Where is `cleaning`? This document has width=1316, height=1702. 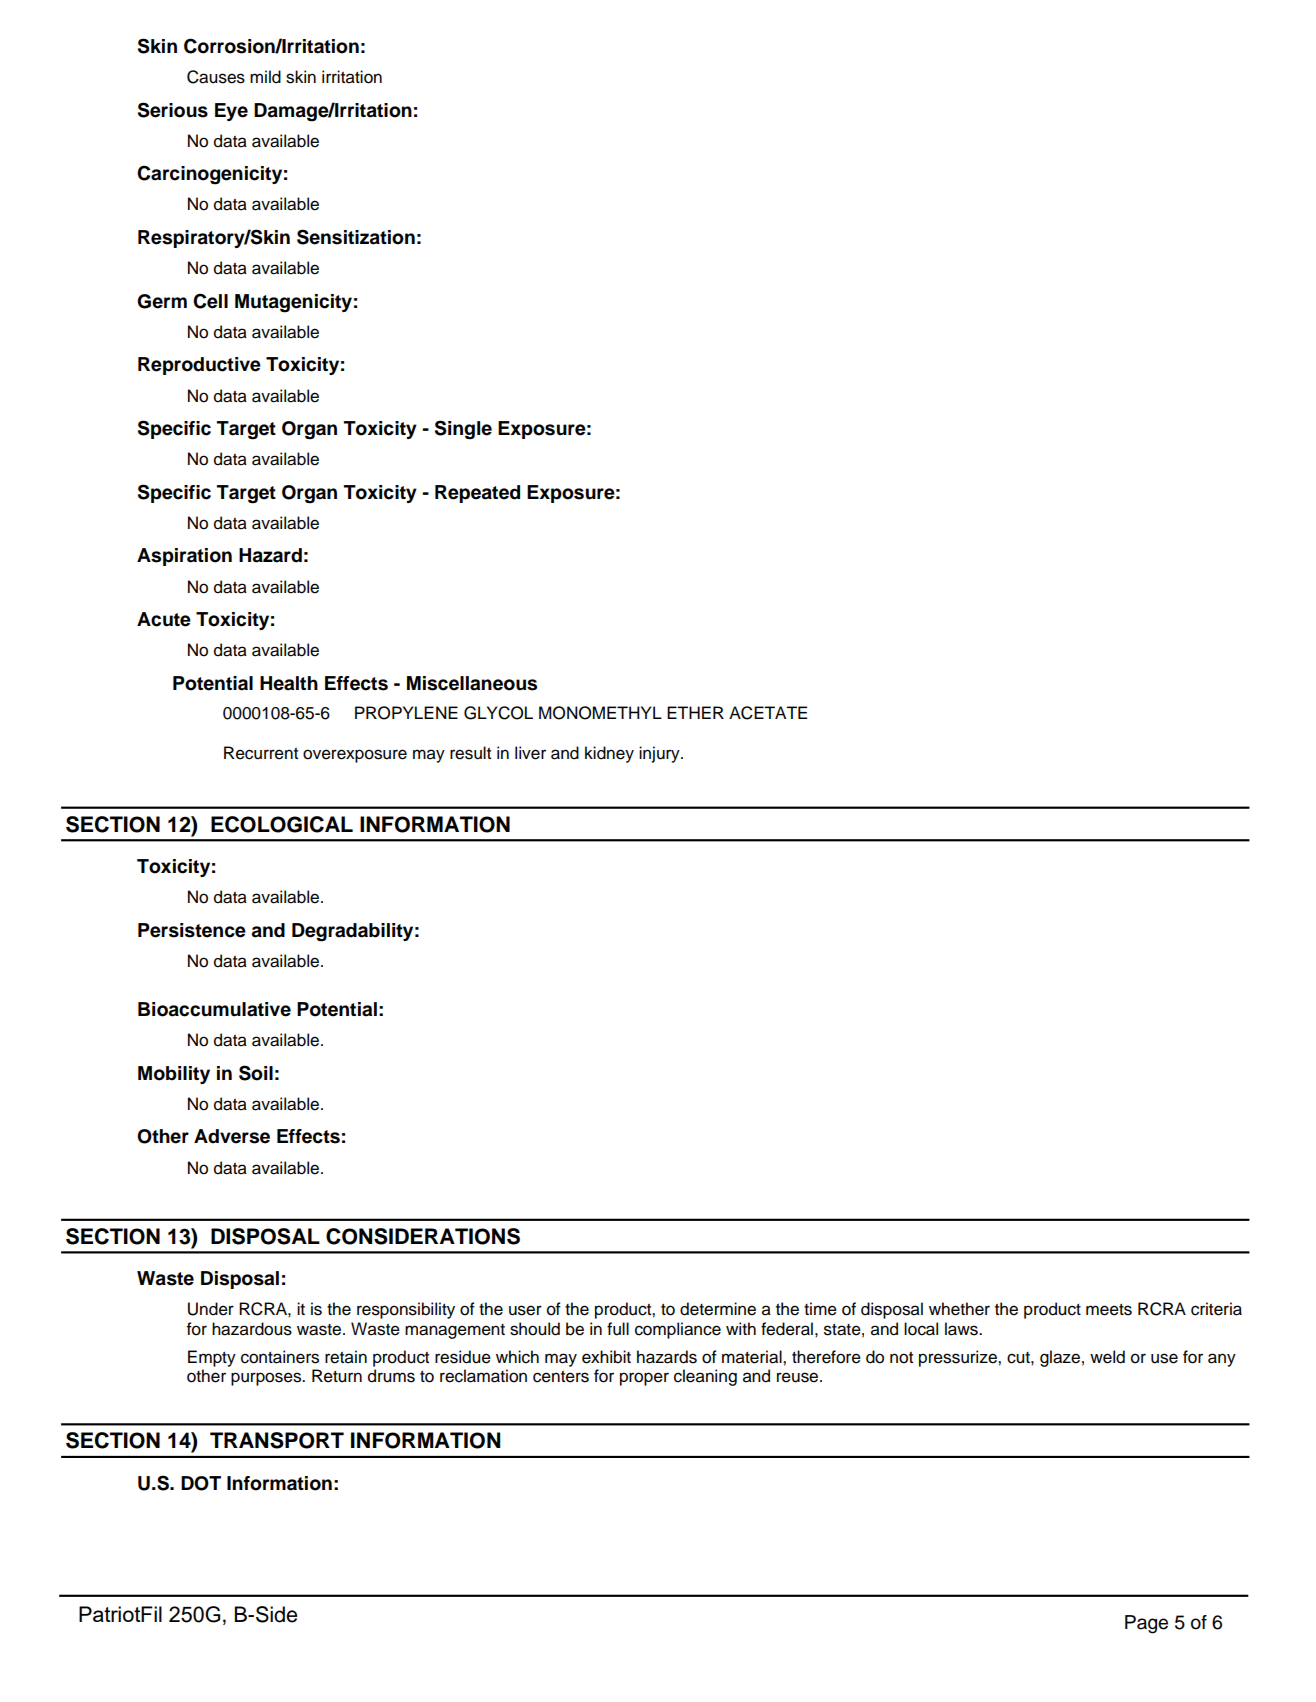 cleaning is located at coordinates (705, 1377).
